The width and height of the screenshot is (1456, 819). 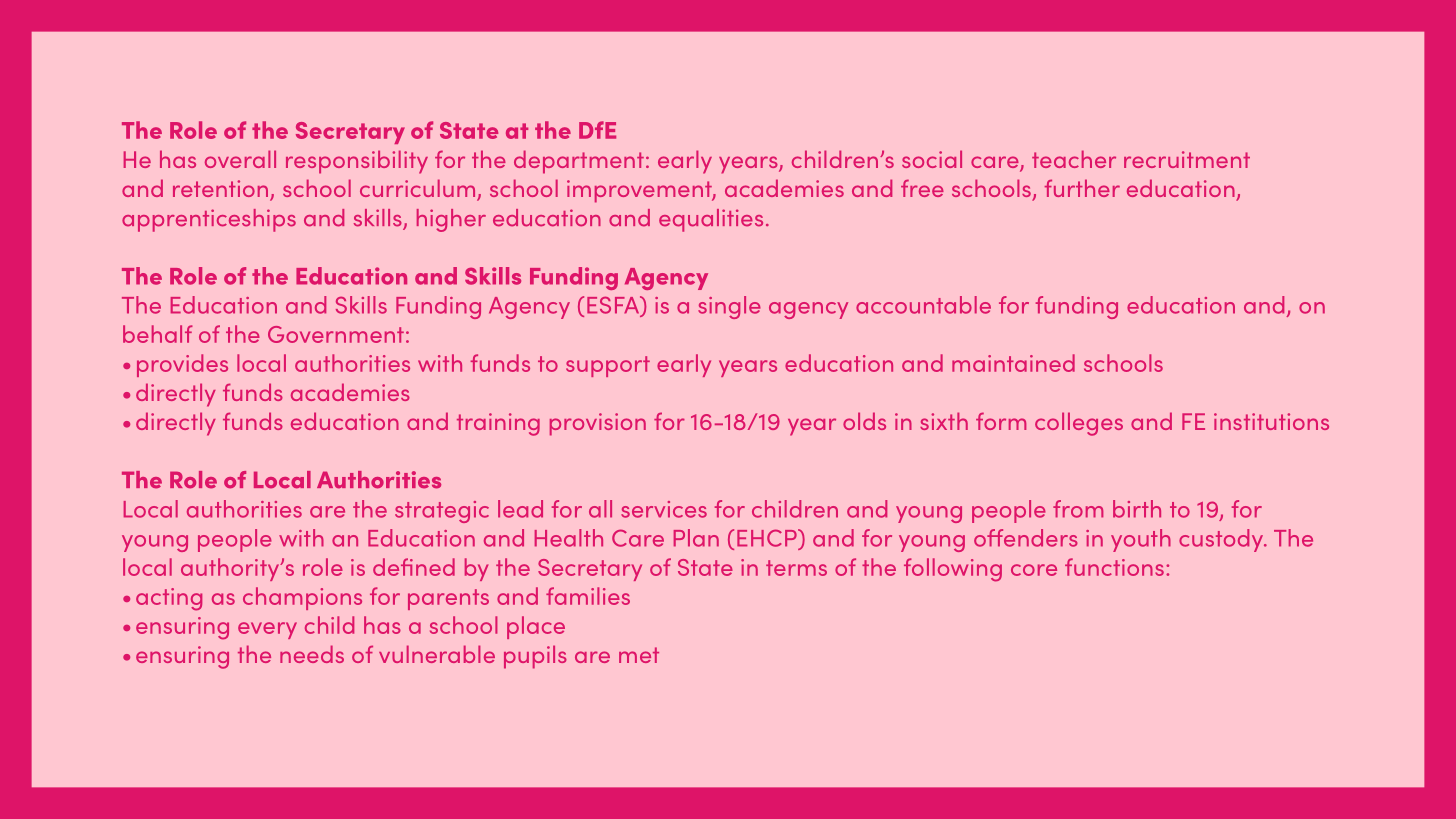 I want to click on overall, so click(x=240, y=159).
